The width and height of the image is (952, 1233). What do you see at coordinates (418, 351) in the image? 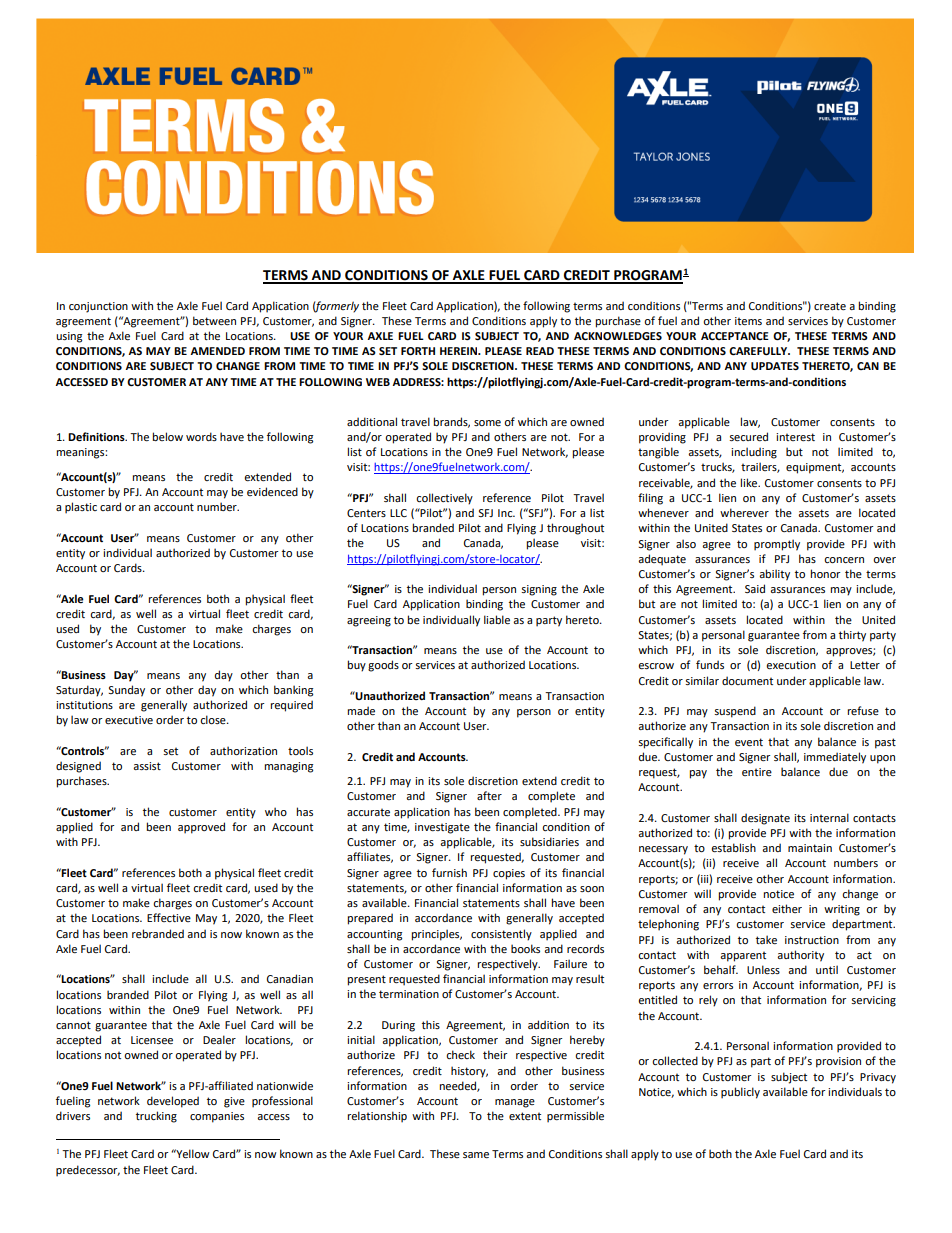
I see `FORTH` at bounding box center [418, 351].
